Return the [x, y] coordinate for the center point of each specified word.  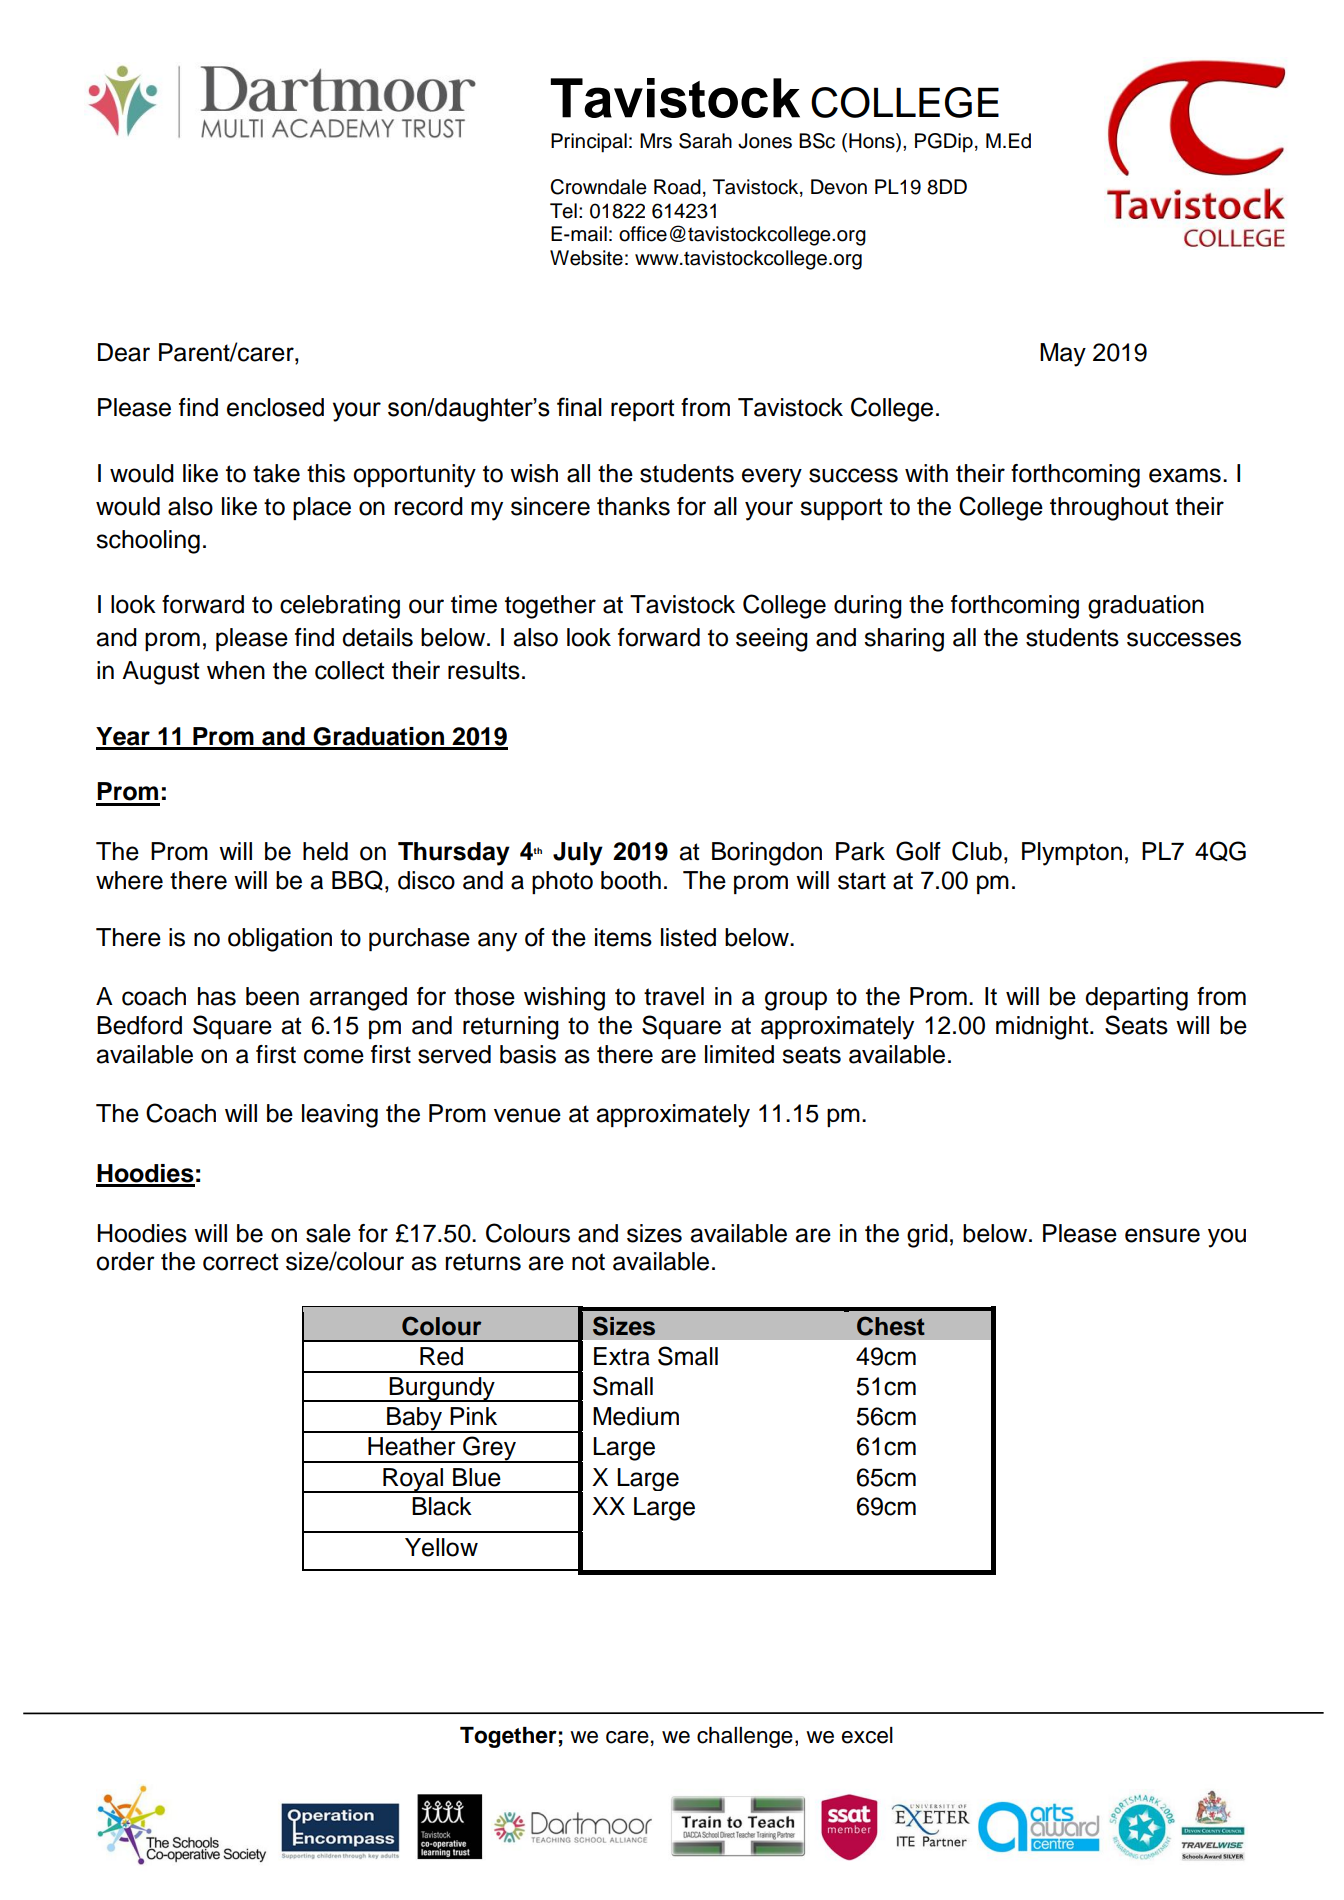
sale [328, 1233]
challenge [745, 1737]
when [236, 670]
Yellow [441, 1547]
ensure [1162, 1235]
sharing [904, 640]
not [588, 1262]
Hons [873, 142]
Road [677, 187]
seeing [772, 640]
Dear [124, 352]
